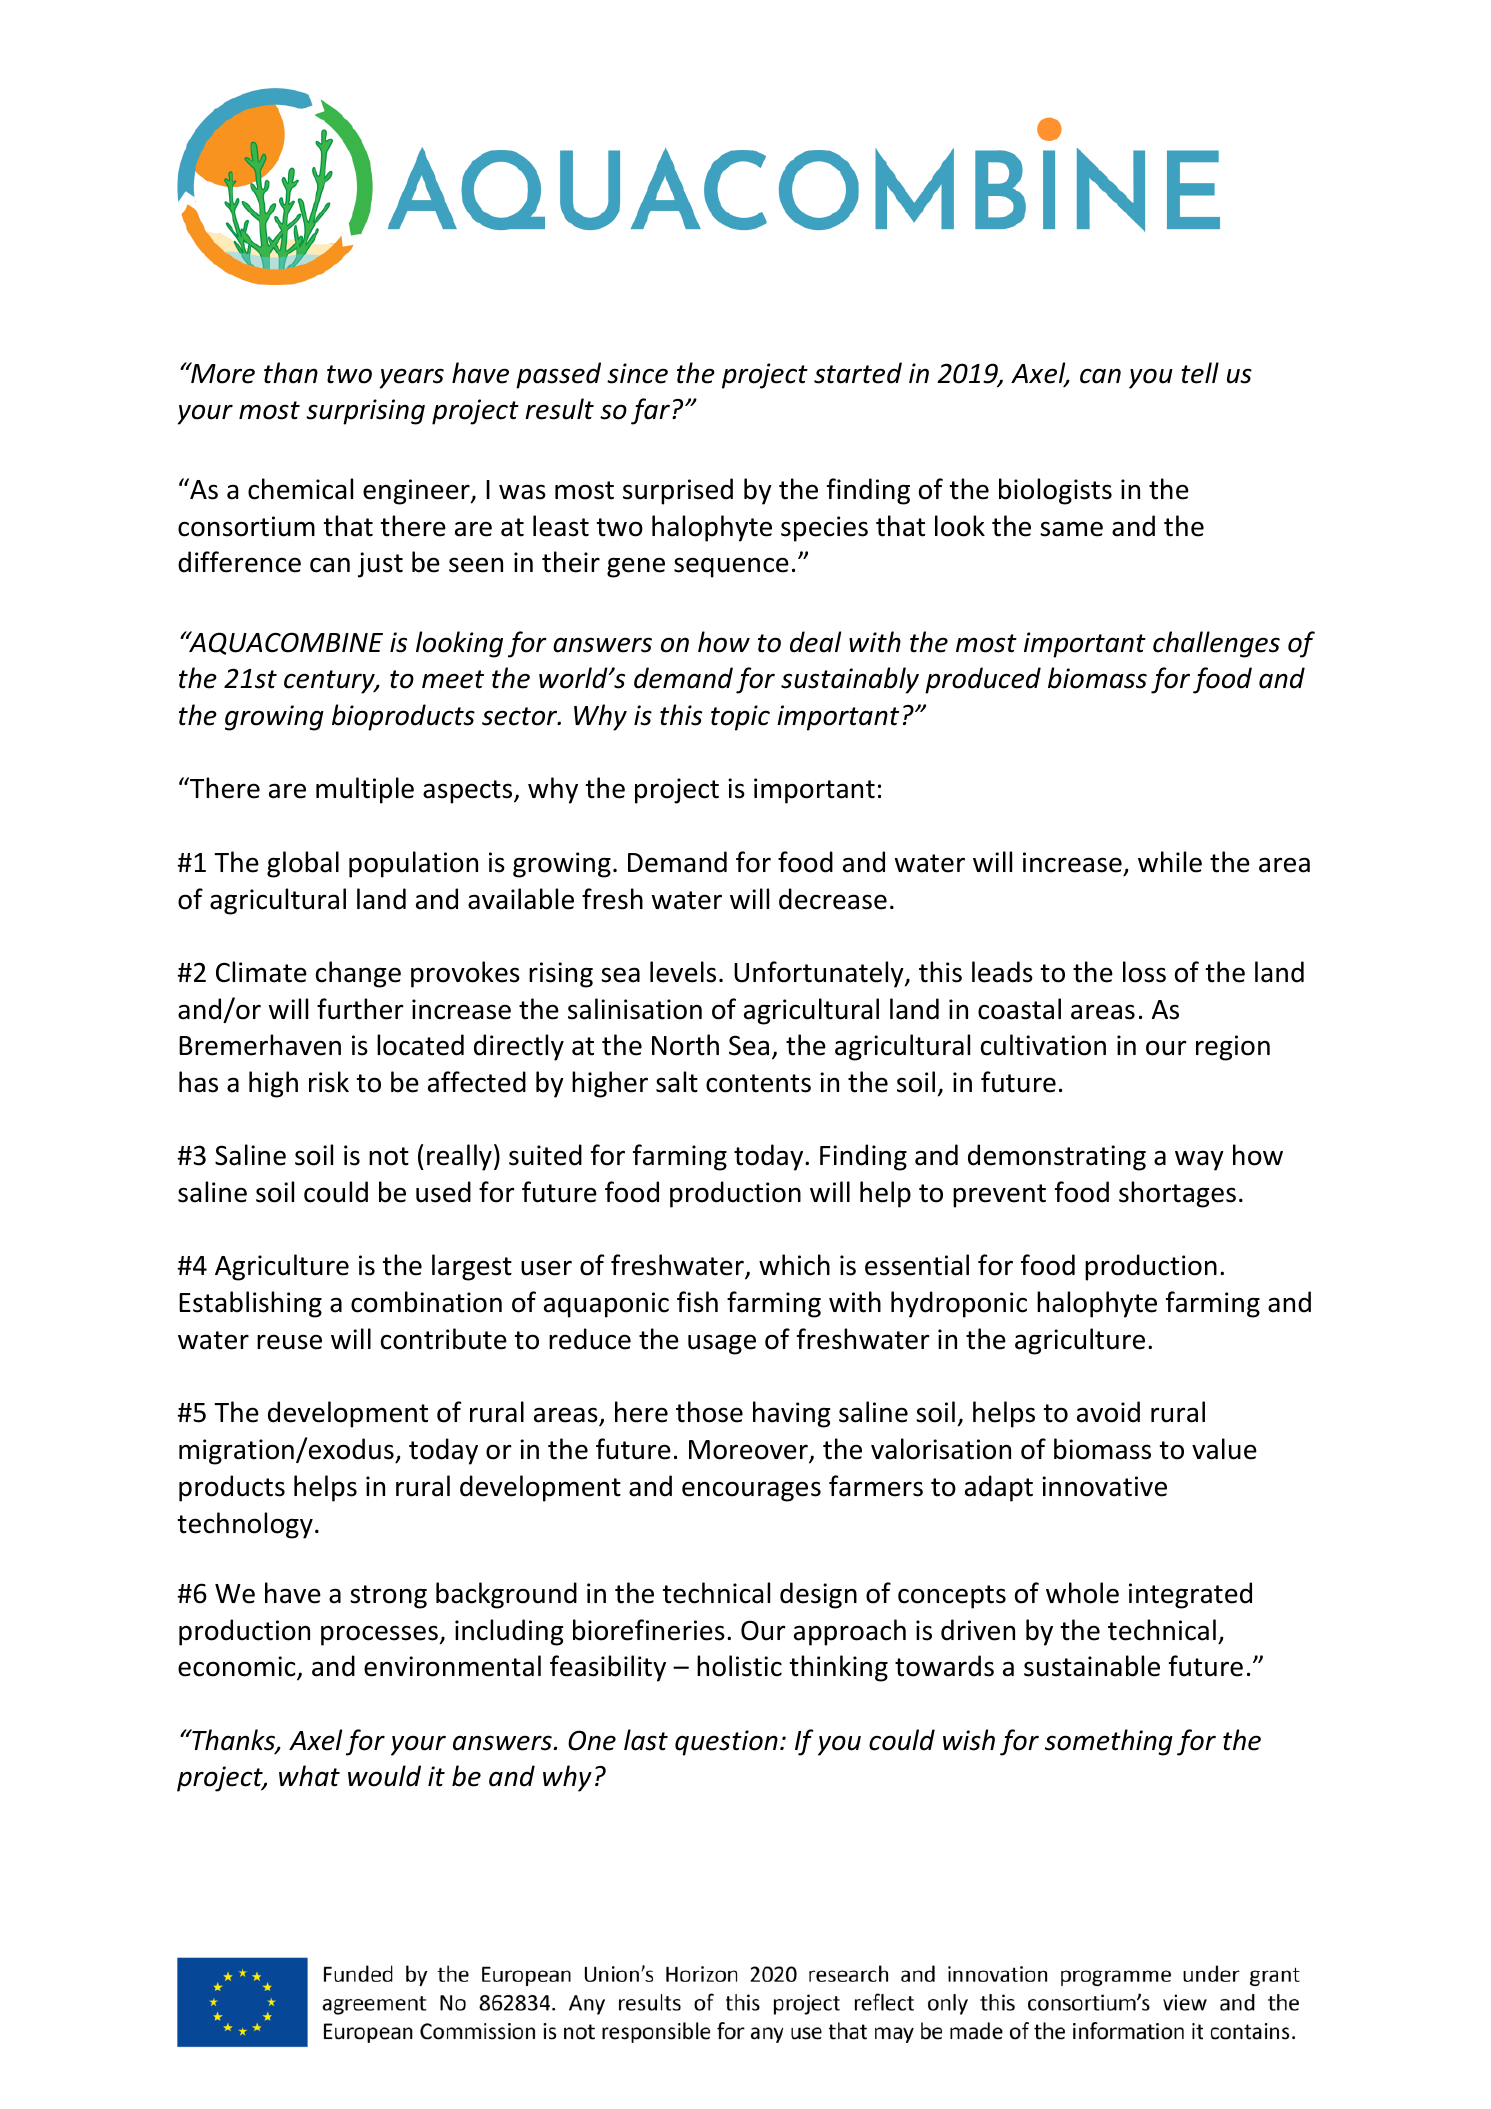 This screenshot has height=2109, width=1491. What do you see at coordinates (1043, 1045) in the screenshot?
I see `cultivation` at bounding box center [1043, 1045].
